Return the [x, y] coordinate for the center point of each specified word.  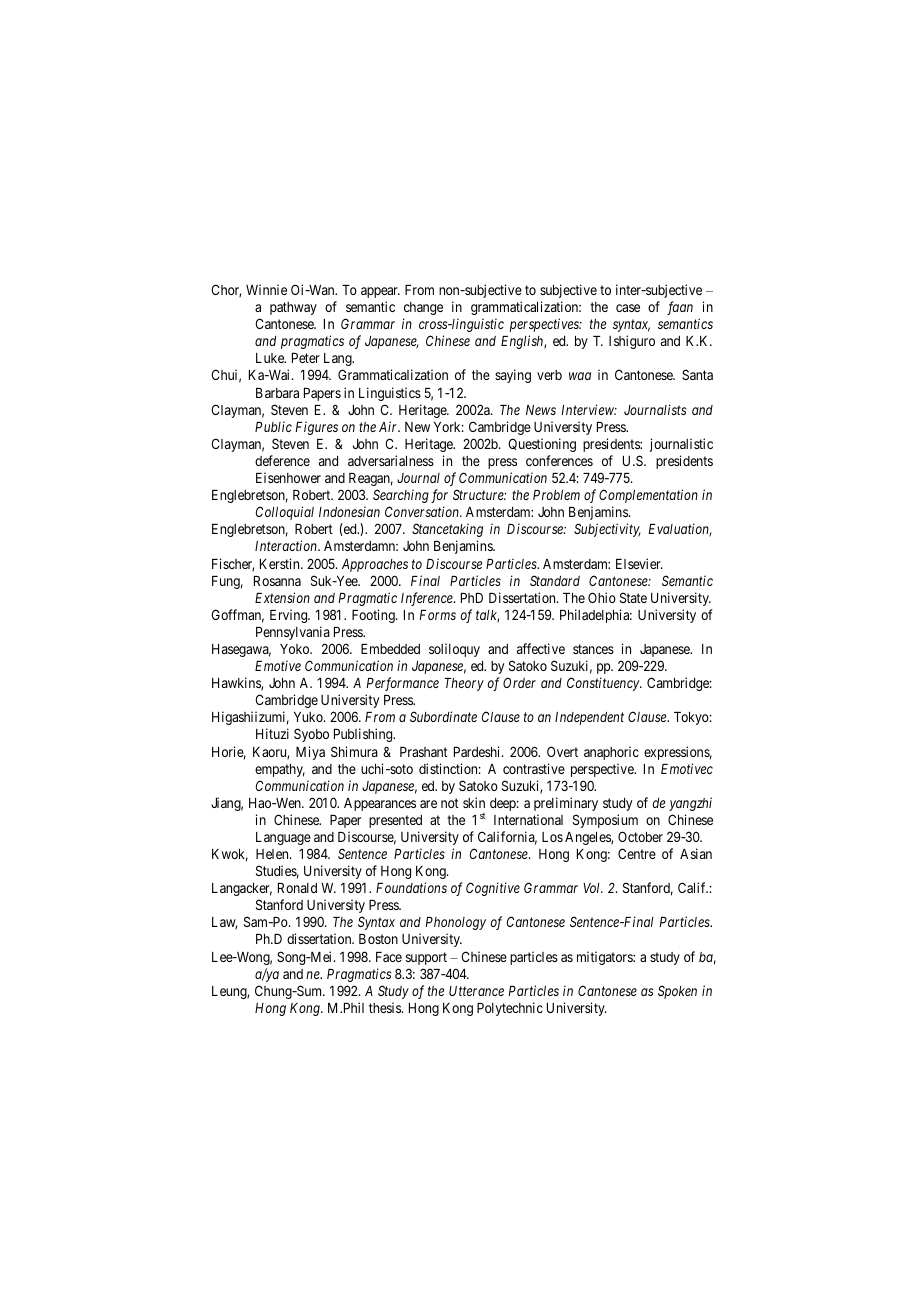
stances [593, 649]
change [423, 308]
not [450, 803]
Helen [273, 854]
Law [224, 923]
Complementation [648, 496]
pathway [293, 308]
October [640, 836]
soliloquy [454, 650]
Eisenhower [288, 477]
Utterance [476, 991]
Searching [401, 496]
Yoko [295, 649]
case [628, 308]
